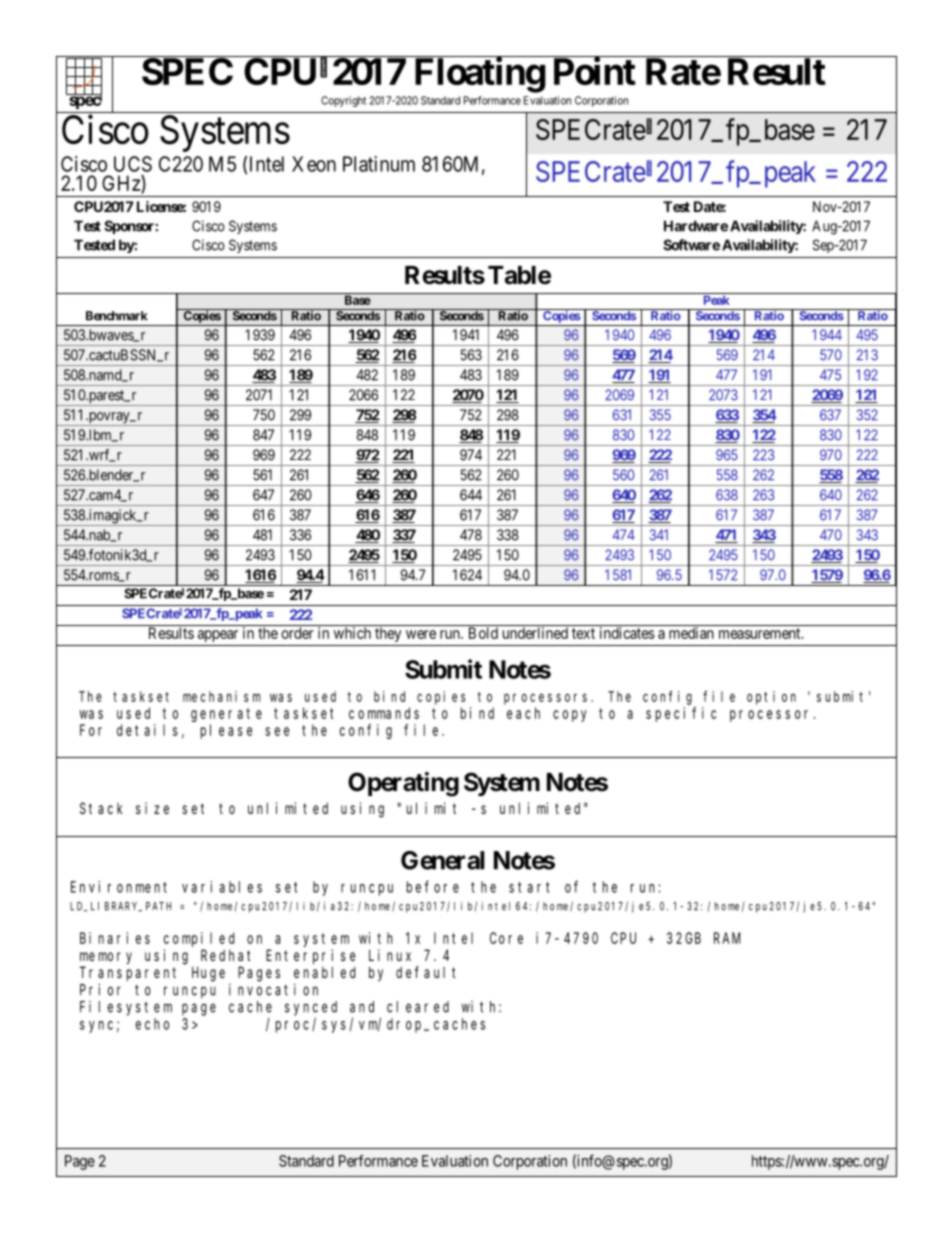 The height and width of the document is (1233, 952). What do you see at coordinates (691, 633) in the document?
I see `median` at bounding box center [691, 633].
